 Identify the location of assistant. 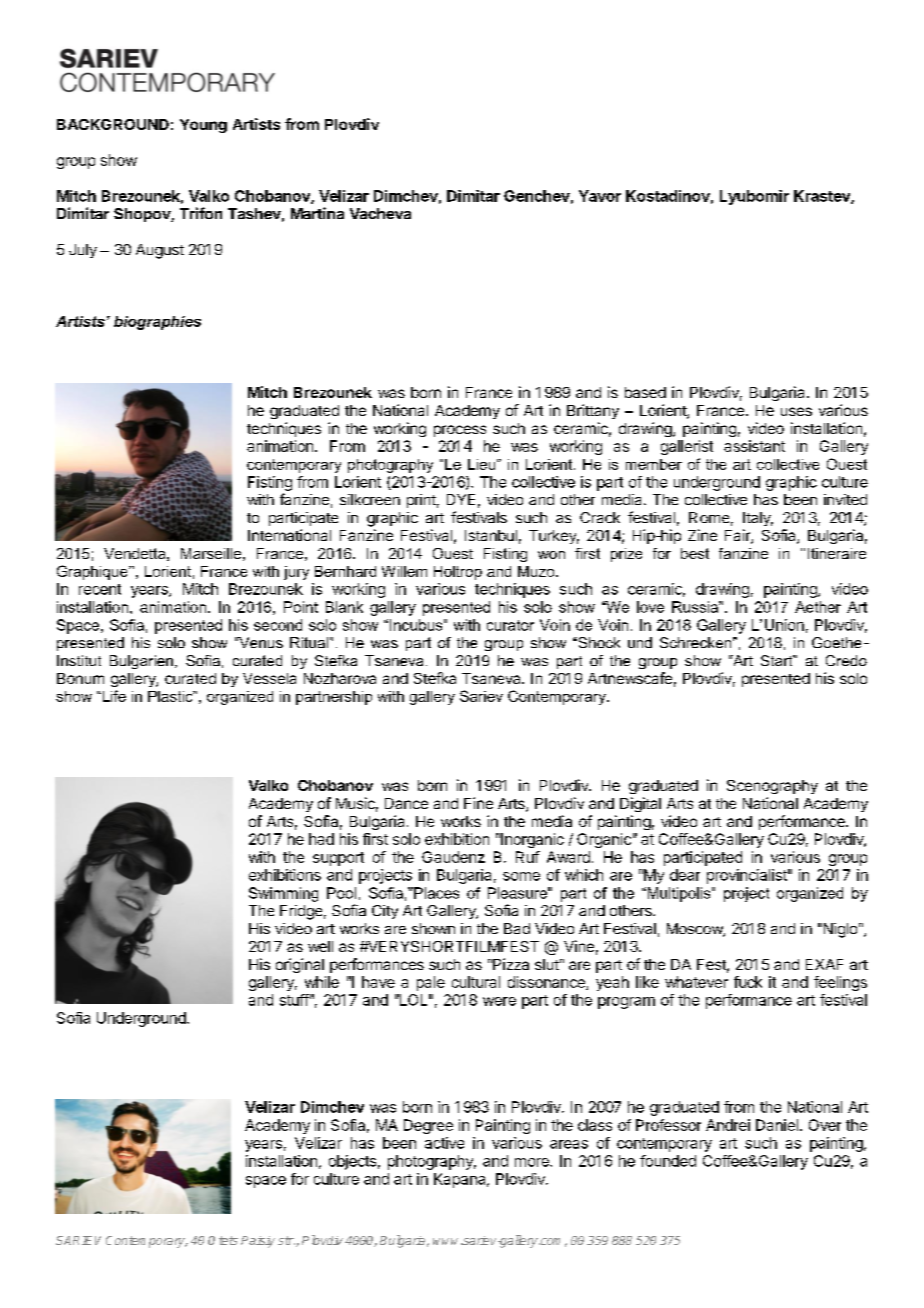
(754, 446).
